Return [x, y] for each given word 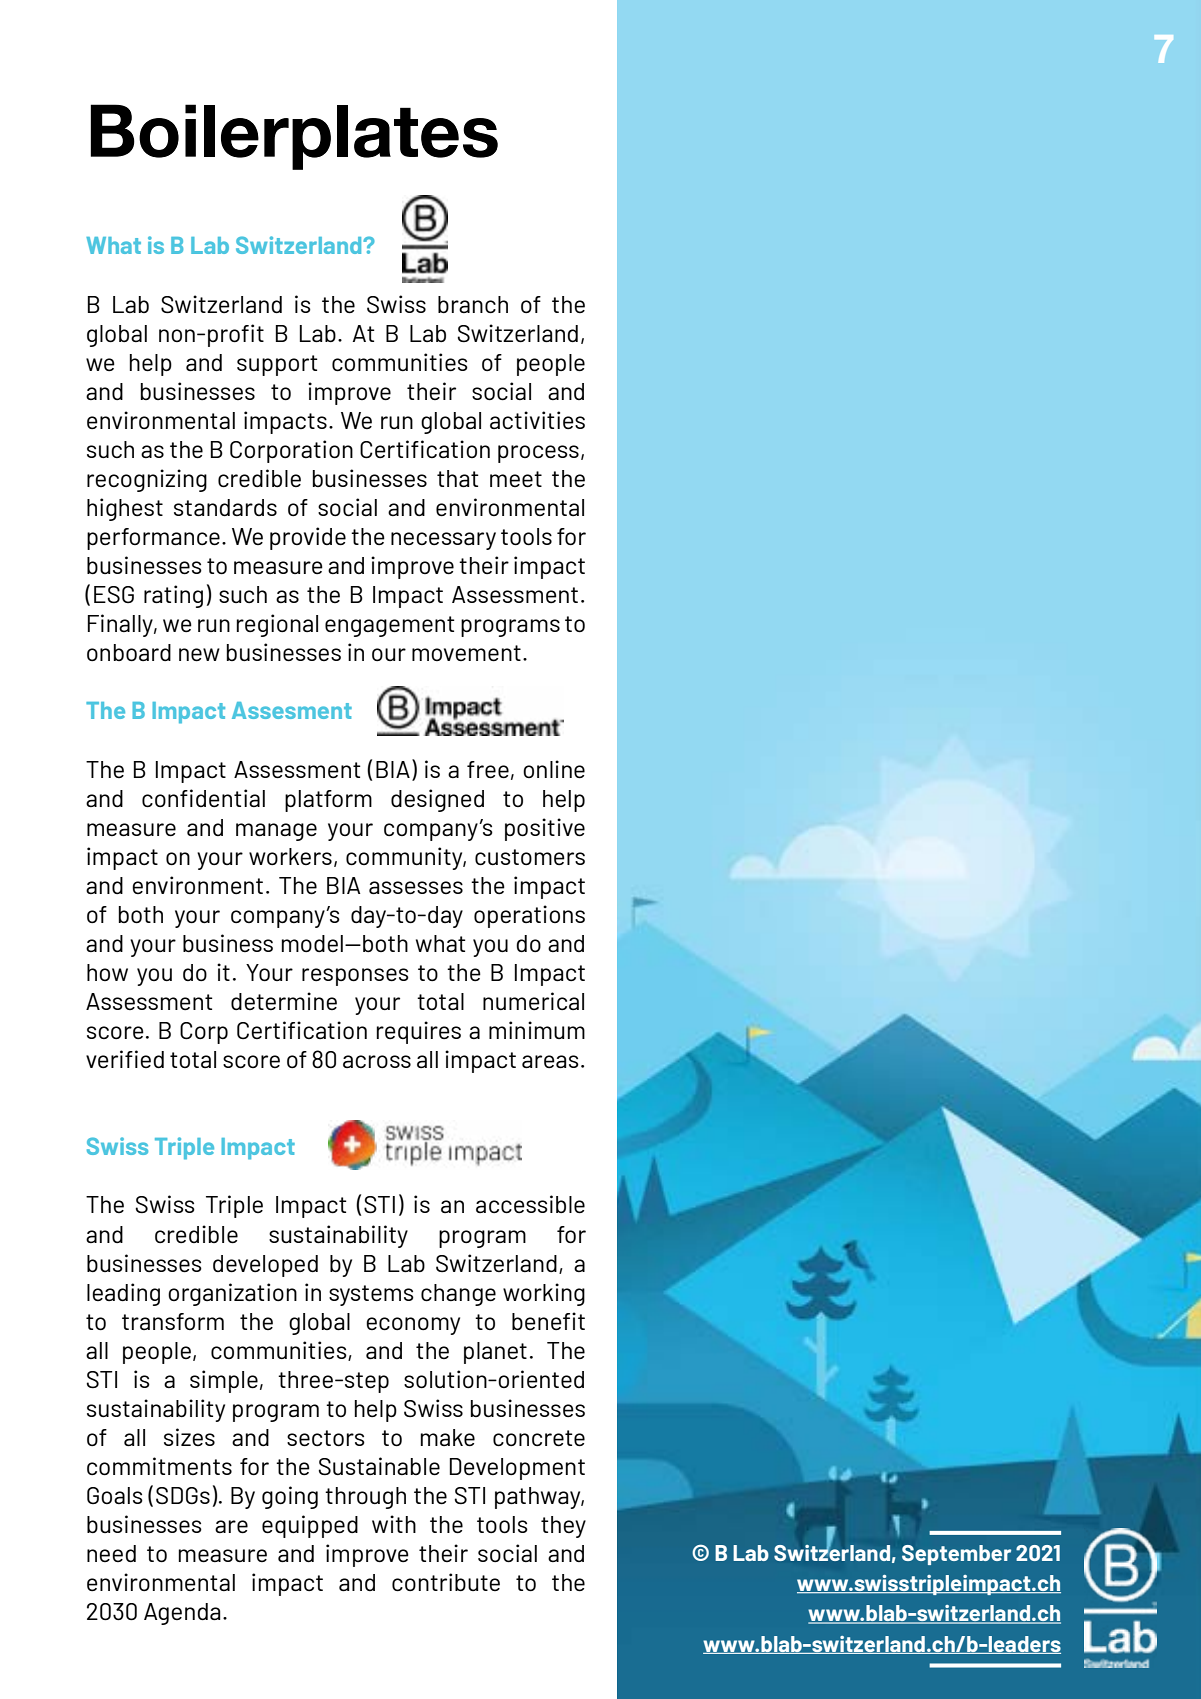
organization [232, 1294]
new [199, 655]
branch [473, 304]
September [956, 1555]
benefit [548, 1321]
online [554, 769]
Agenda [182, 1614]
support [277, 365]
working [544, 1294]
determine [284, 1001]
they [563, 1527]
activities [537, 420]
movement [466, 653]
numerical [533, 1001]
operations [529, 916]
